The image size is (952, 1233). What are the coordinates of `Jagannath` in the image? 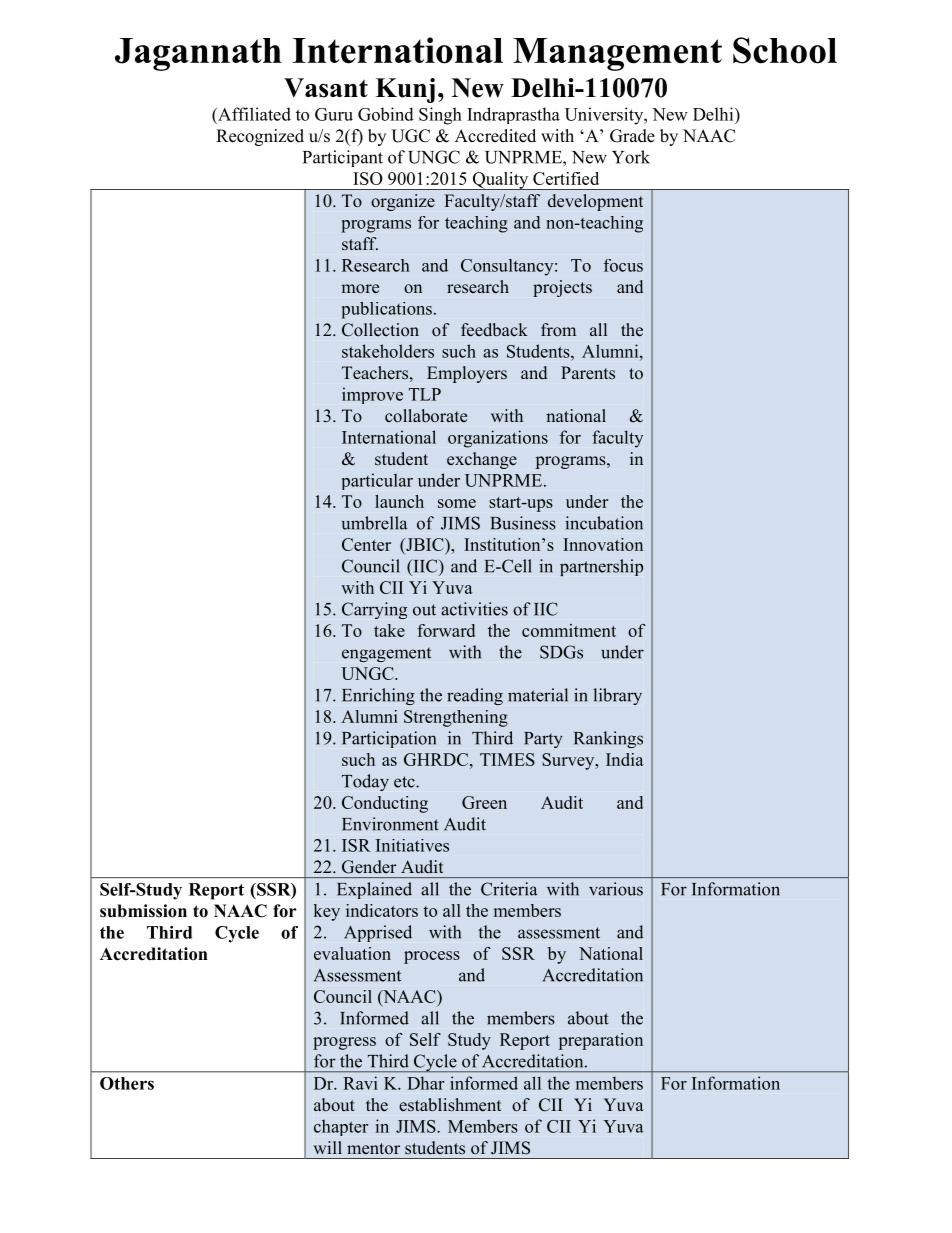 It's located at (198, 54).
